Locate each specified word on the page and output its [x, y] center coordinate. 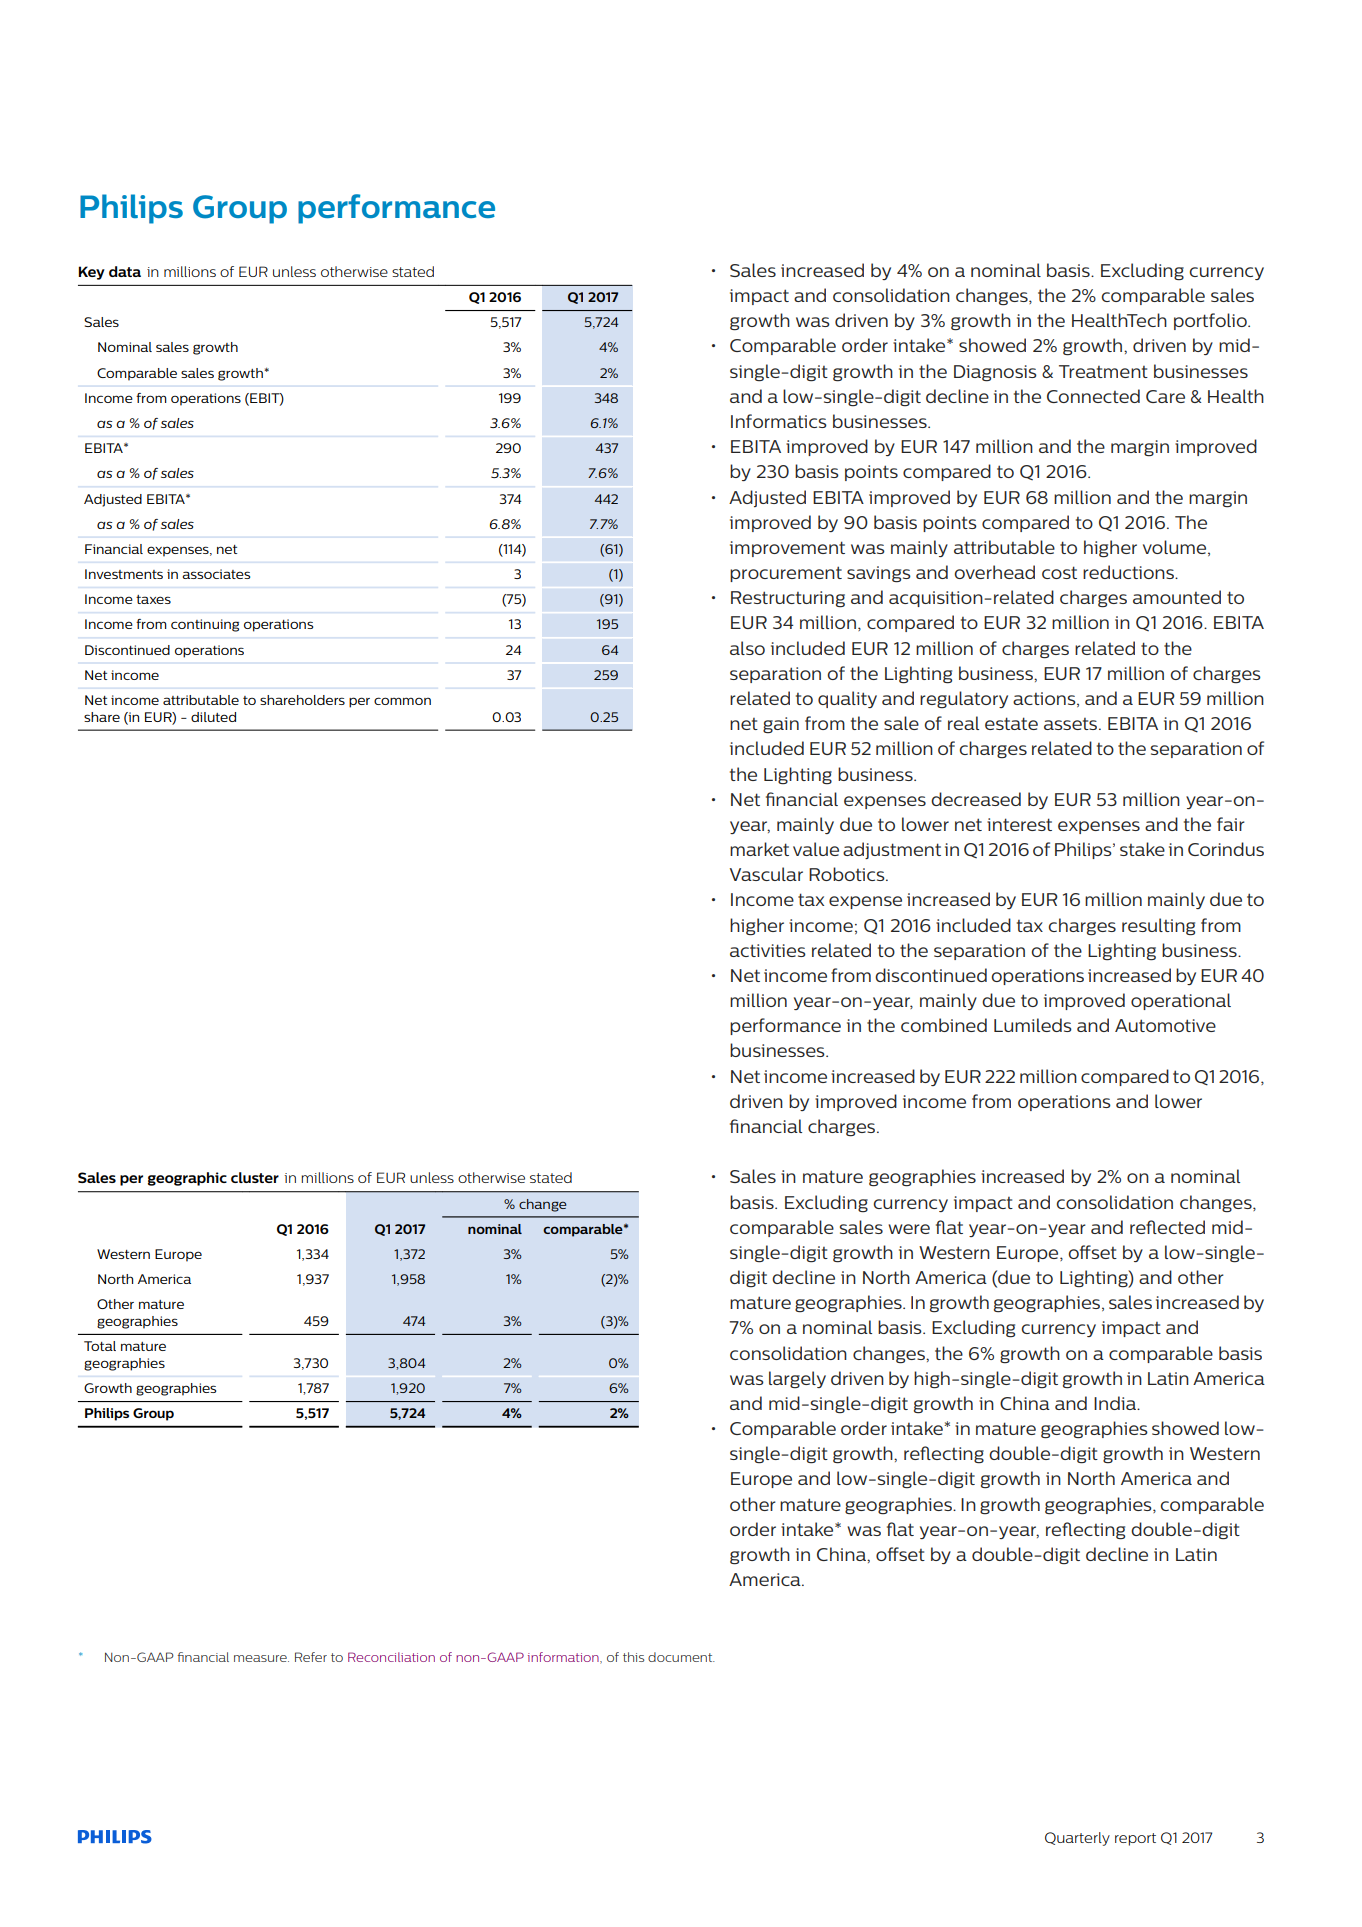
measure [261, 1658]
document [681, 1657]
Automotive [1165, 1025]
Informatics [779, 421]
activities [768, 950]
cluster [255, 1177]
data [125, 271]
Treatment [1103, 371]
